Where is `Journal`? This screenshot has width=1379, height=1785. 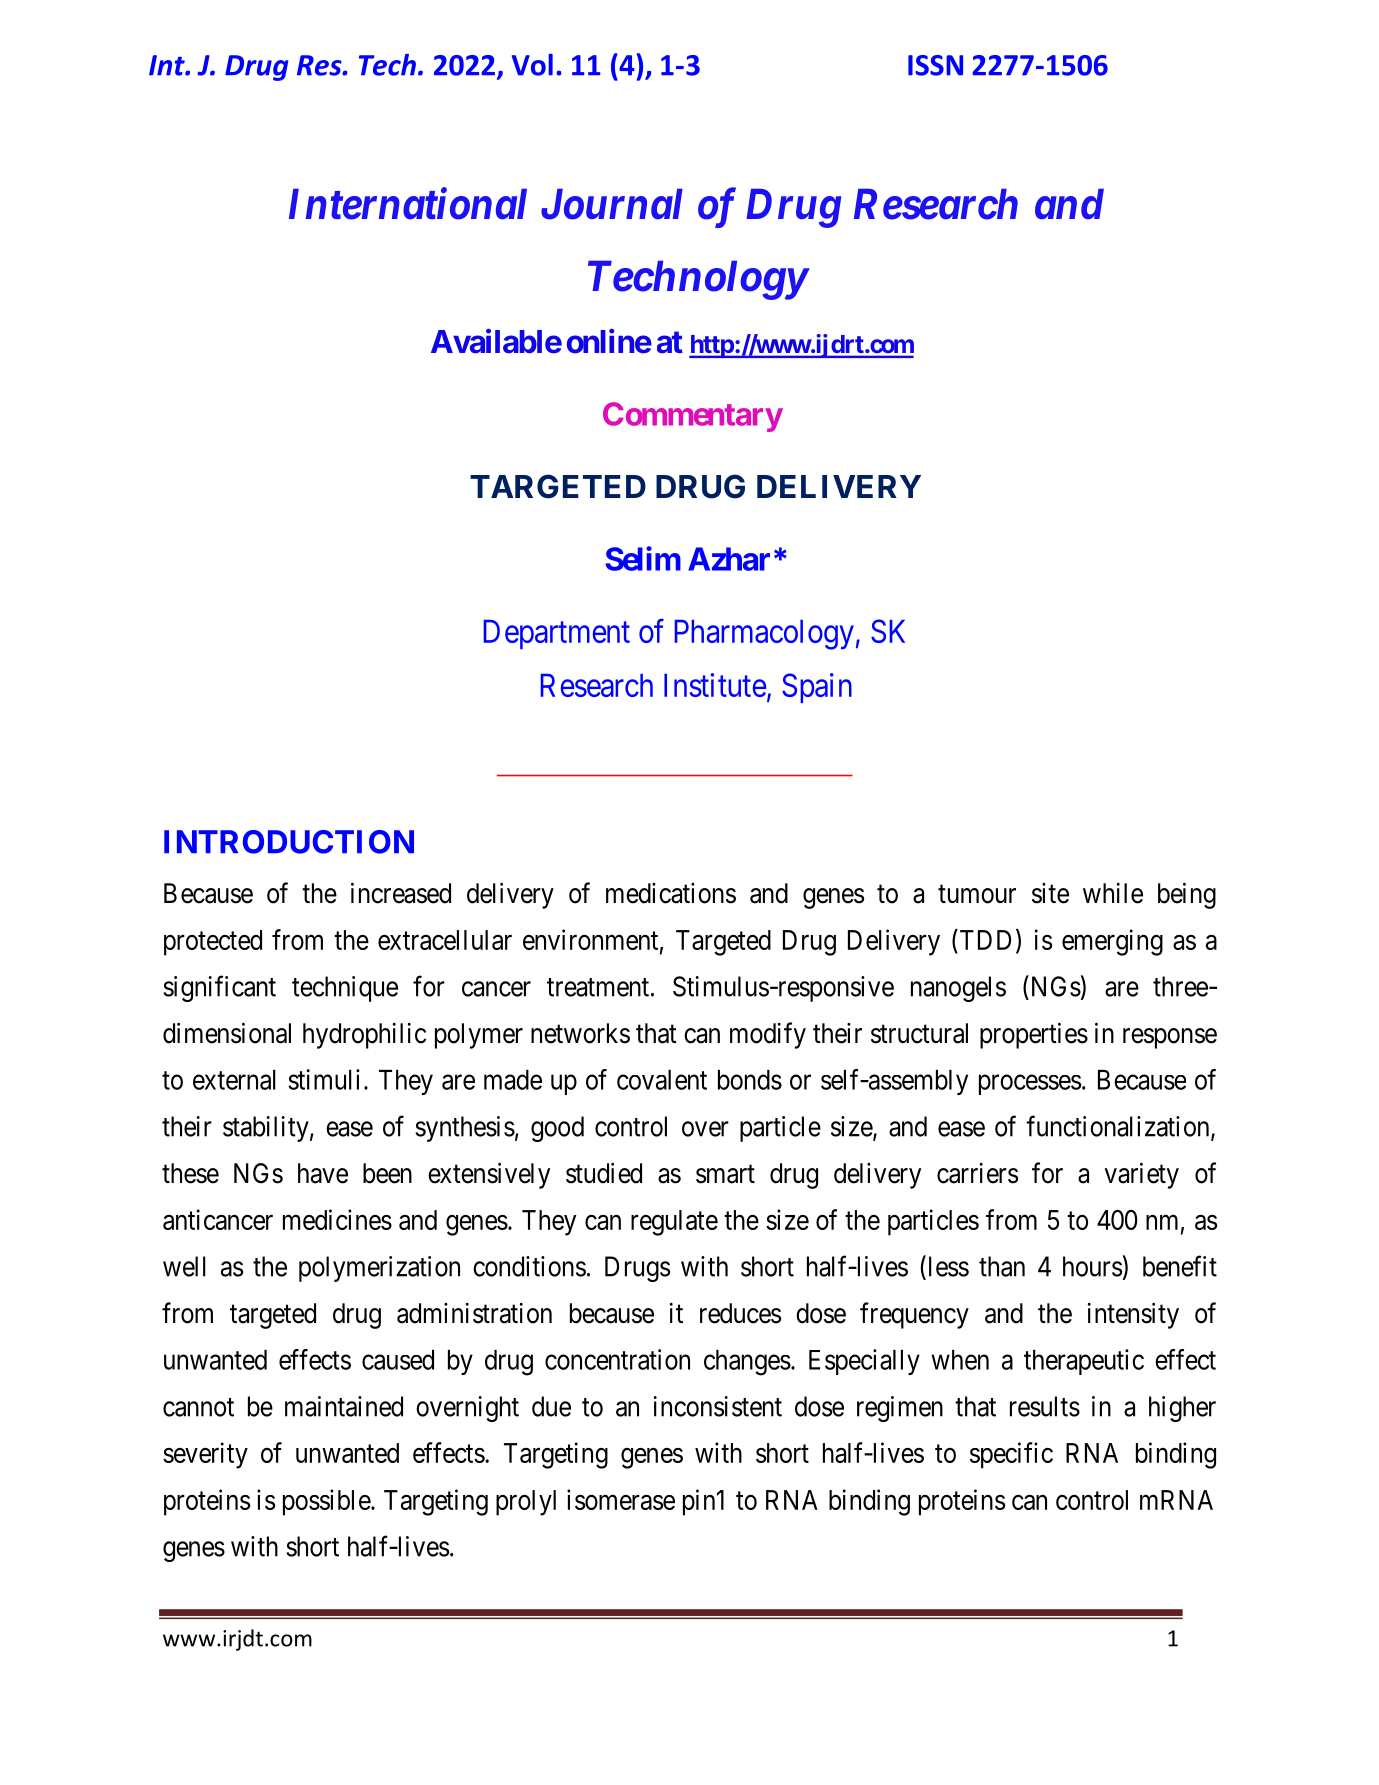
Journal is located at coordinates (612, 204).
